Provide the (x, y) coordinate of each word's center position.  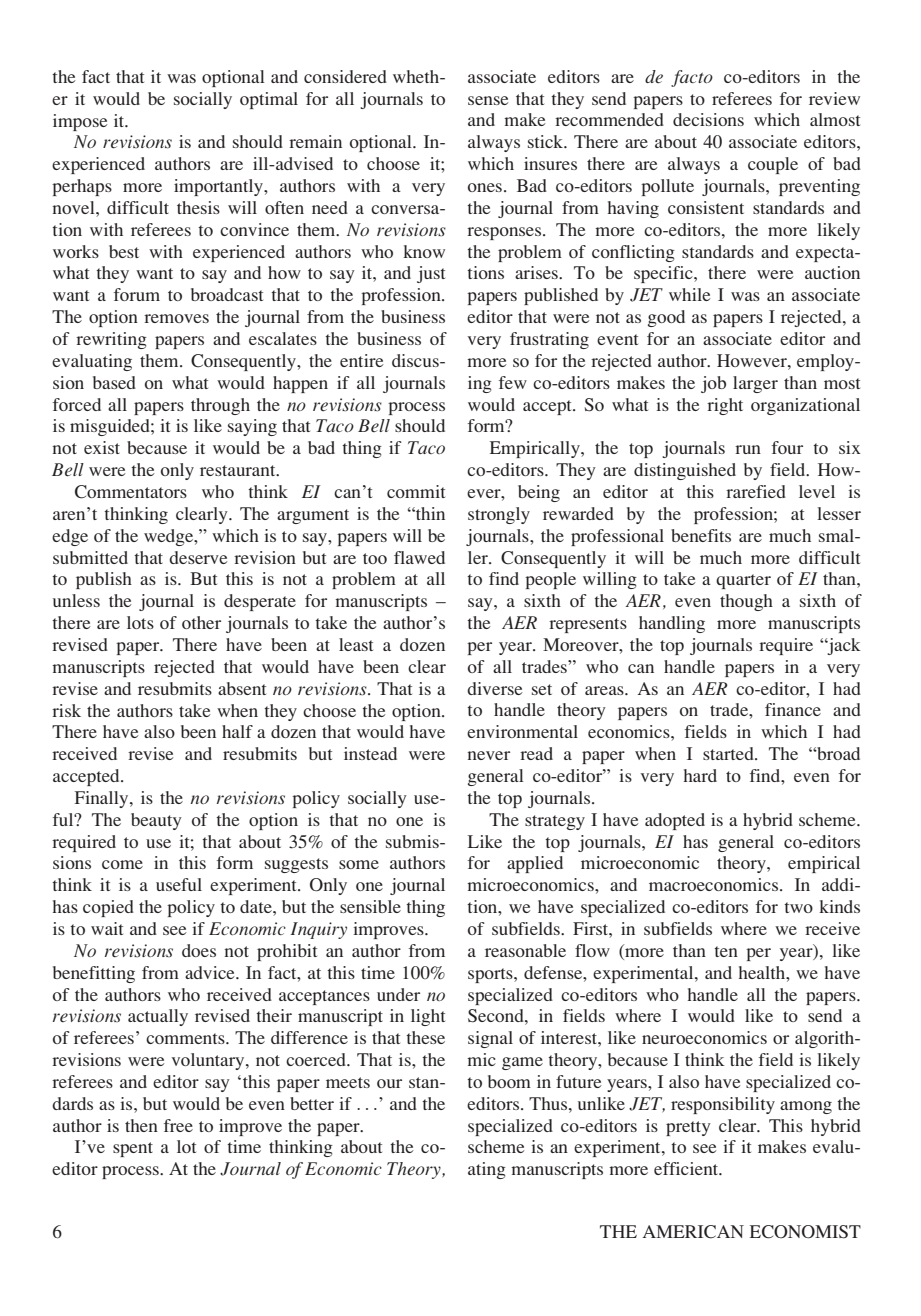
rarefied (756, 491)
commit (416, 491)
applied (535, 864)
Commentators (131, 492)
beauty (156, 821)
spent (133, 1149)
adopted (675, 821)
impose (80, 122)
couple (773, 165)
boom (509, 1081)
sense (488, 100)
